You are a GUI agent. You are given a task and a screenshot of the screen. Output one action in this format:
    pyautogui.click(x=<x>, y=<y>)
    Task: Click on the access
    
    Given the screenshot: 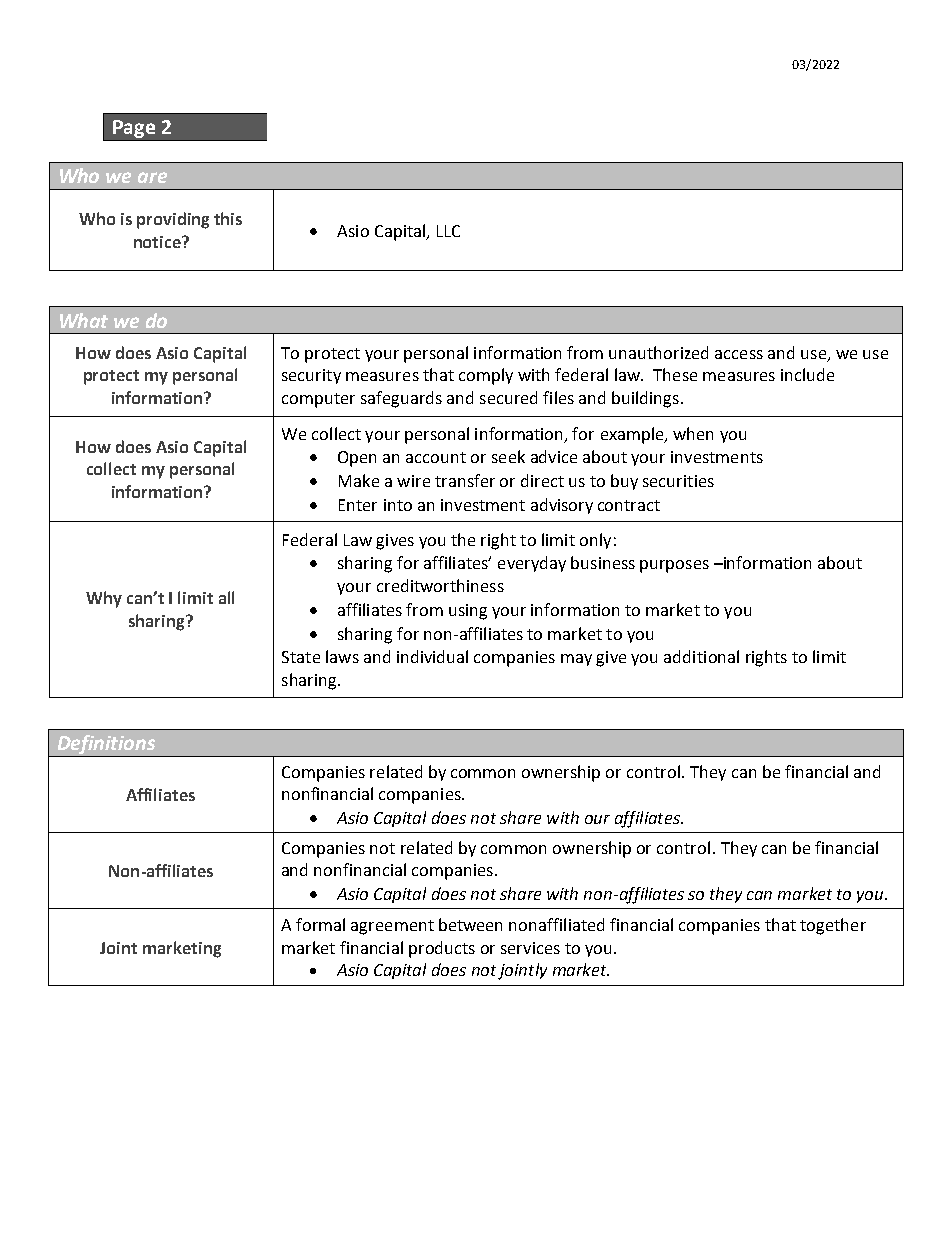 What is the action you would take?
    pyautogui.click(x=739, y=354)
